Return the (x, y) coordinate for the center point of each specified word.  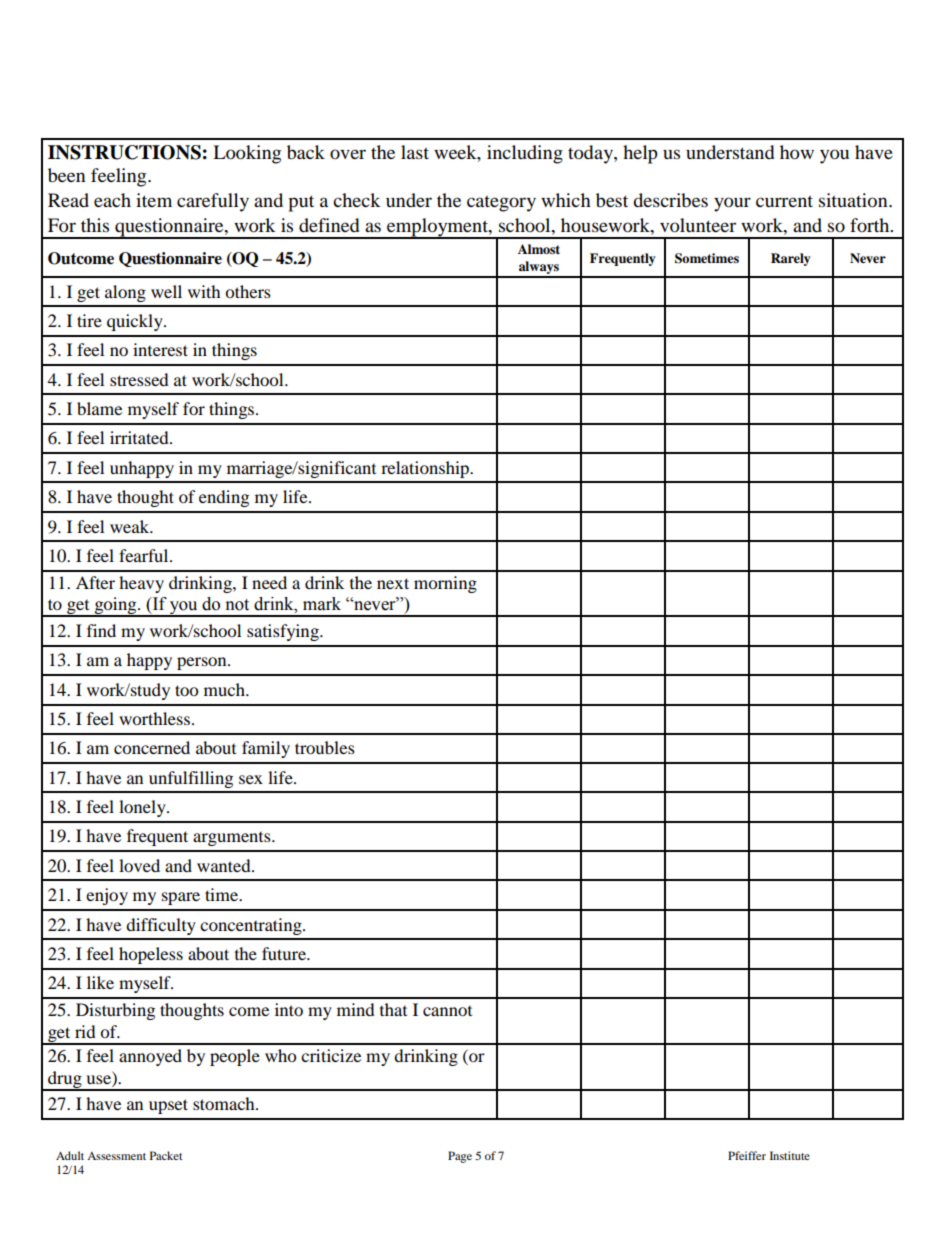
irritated (140, 437)
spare (181, 898)
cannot (447, 1011)
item (154, 200)
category (501, 203)
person (203, 663)
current (784, 201)
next (393, 583)
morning (445, 584)
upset (168, 1106)
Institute (790, 1155)
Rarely (791, 259)
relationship (426, 469)
